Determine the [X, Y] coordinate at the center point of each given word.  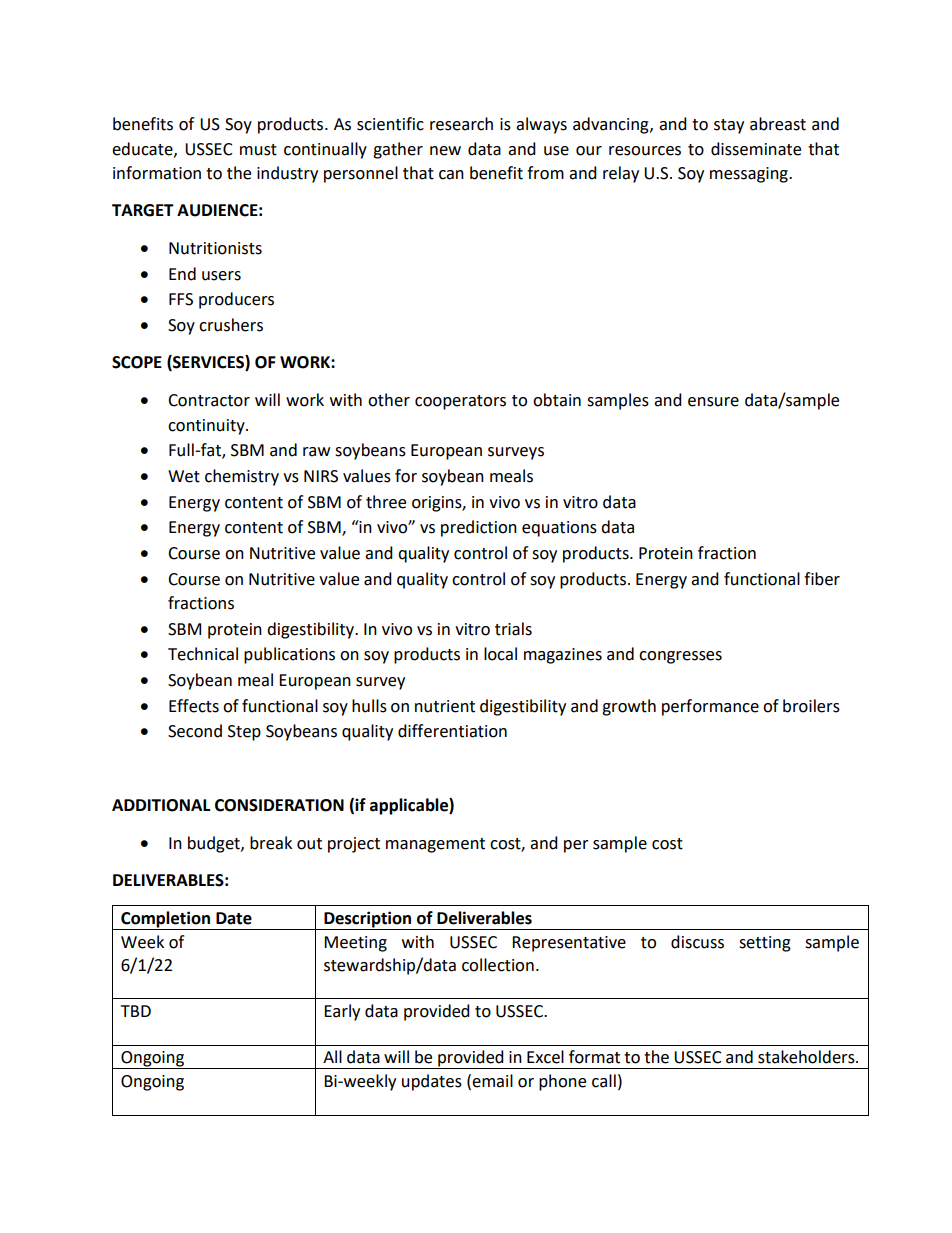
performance [710, 707]
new [445, 151]
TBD [136, 1011]
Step [244, 733]
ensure [713, 402]
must [258, 150]
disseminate [756, 149]
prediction [479, 528]
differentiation [452, 731]
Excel [545, 1057]
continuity [207, 427]
